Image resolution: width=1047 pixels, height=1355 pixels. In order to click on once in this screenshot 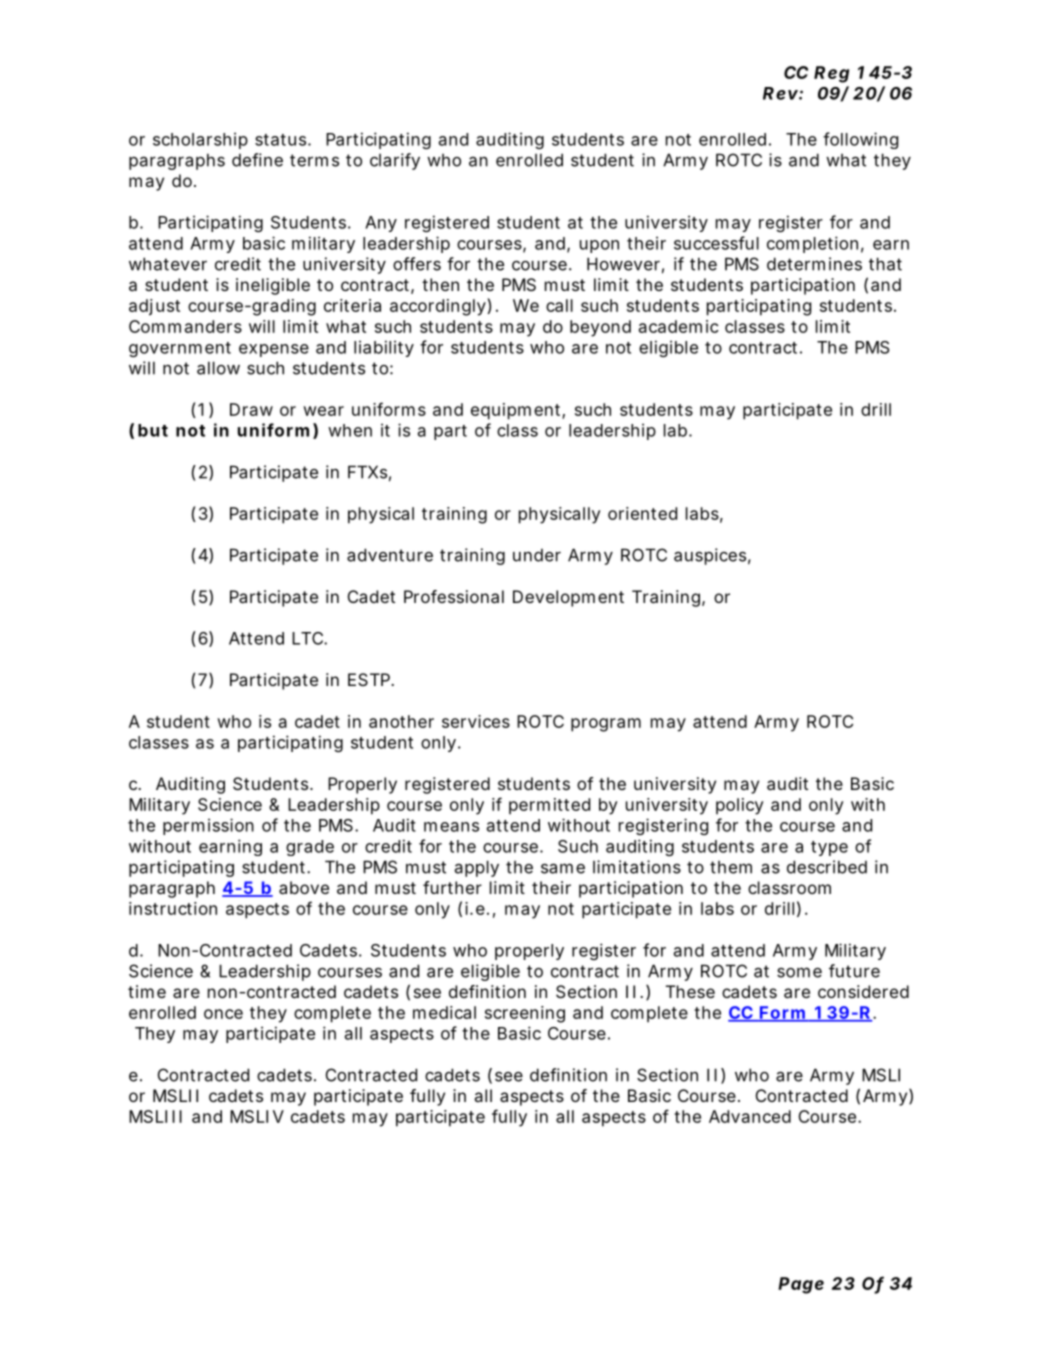, I will do `click(223, 1014)`.
